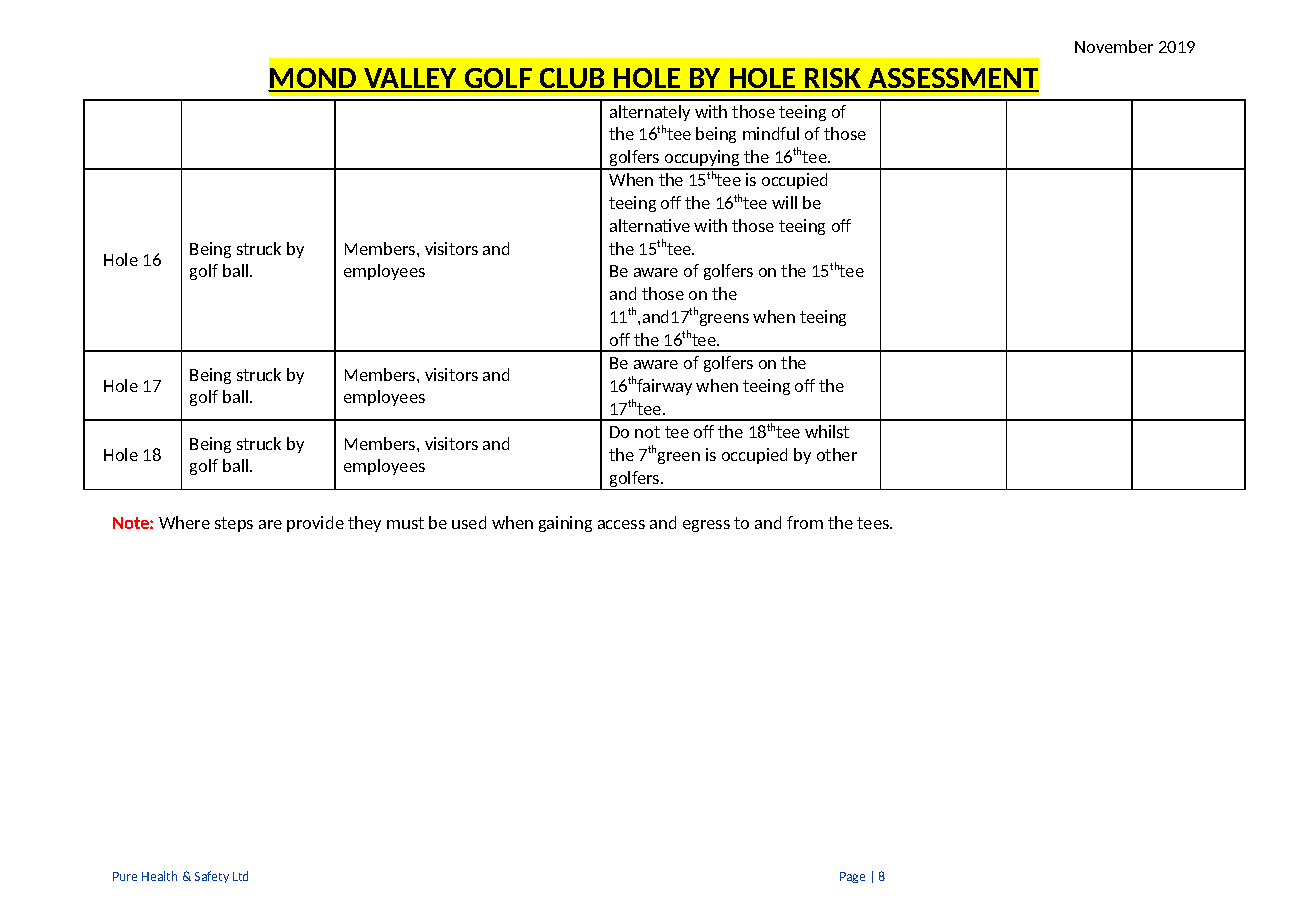  I want to click on other, so click(837, 454).
